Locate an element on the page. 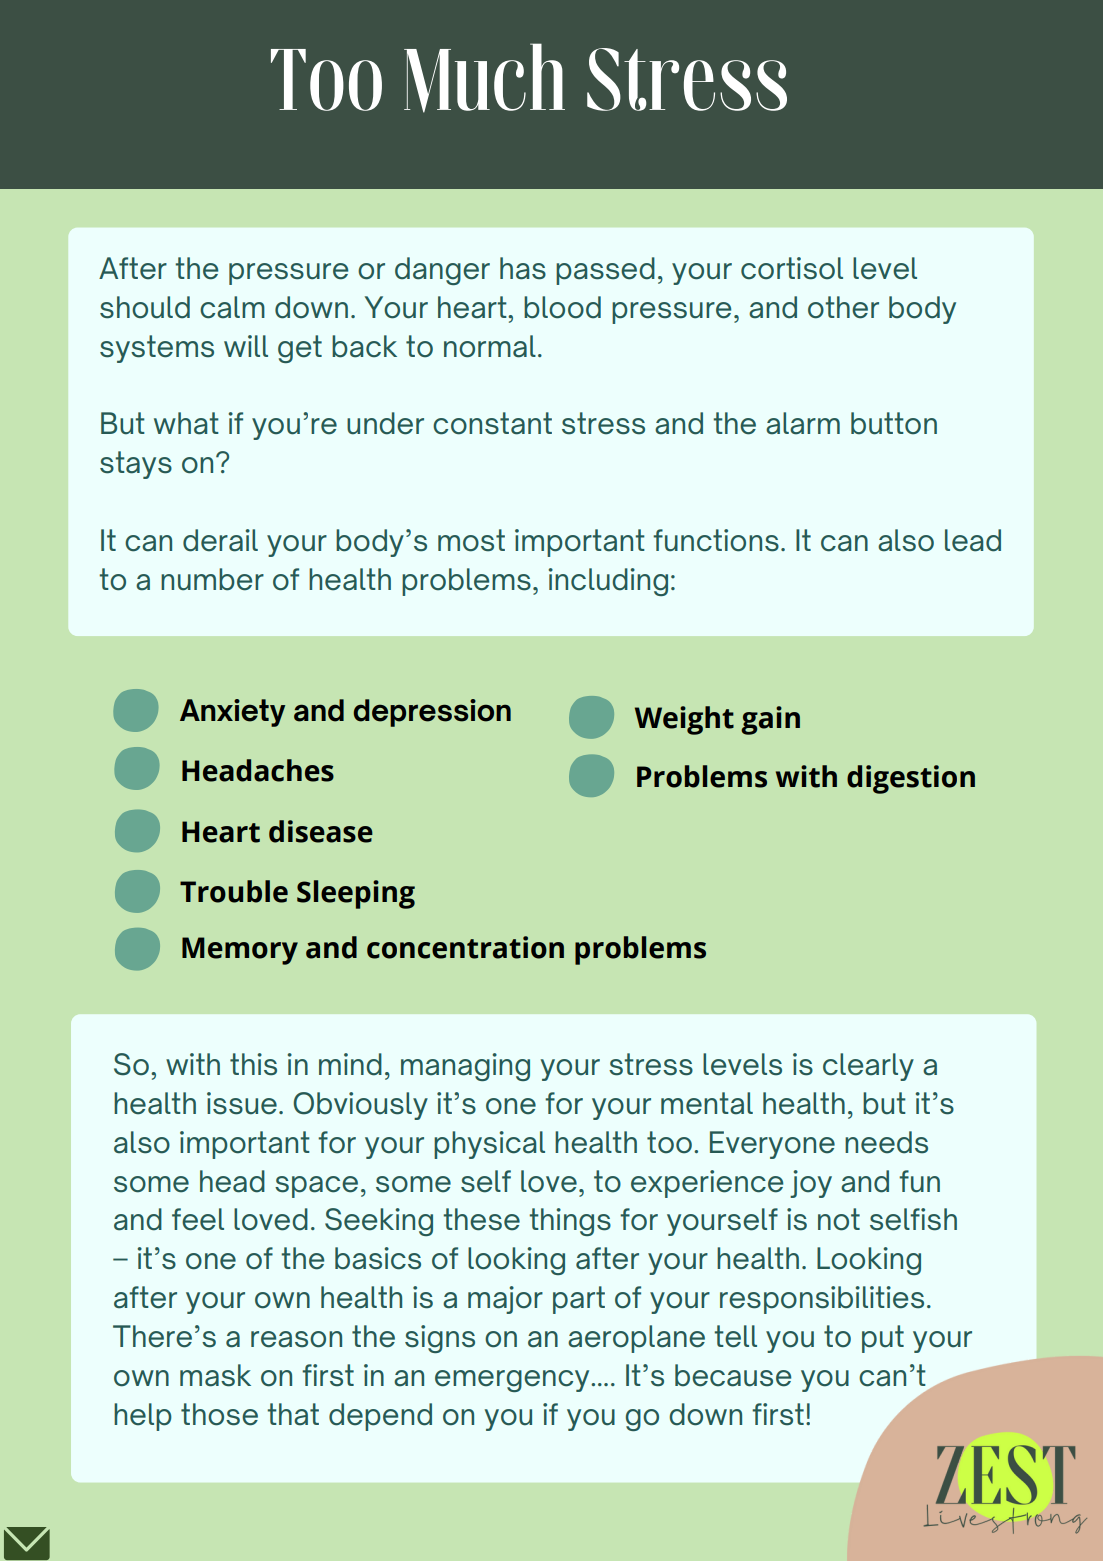 Image resolution: width=1103 pixels, height=1562 pixels. Much is located at coordinates (484, 78).
